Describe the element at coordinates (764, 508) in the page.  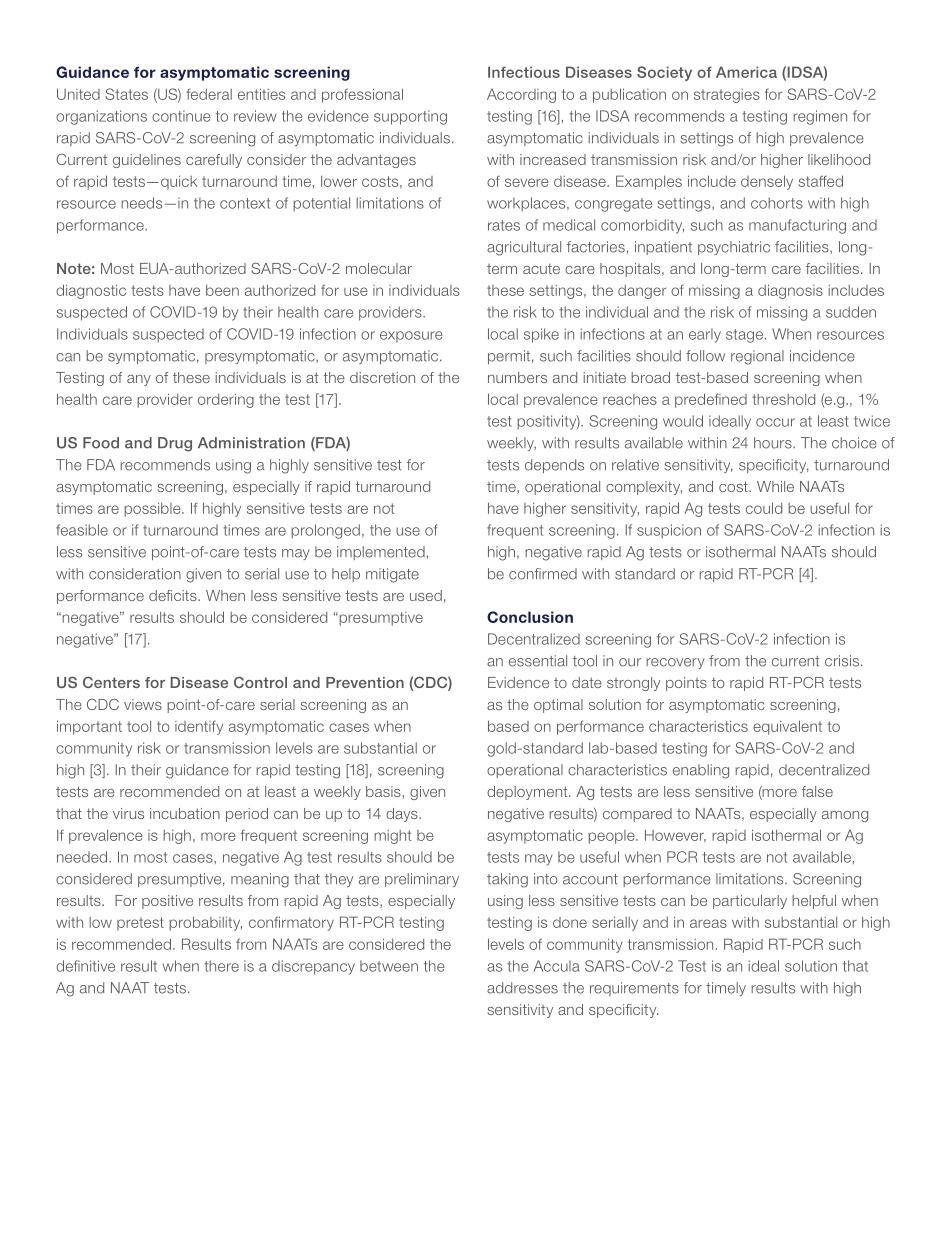
I see `could` at that location.
